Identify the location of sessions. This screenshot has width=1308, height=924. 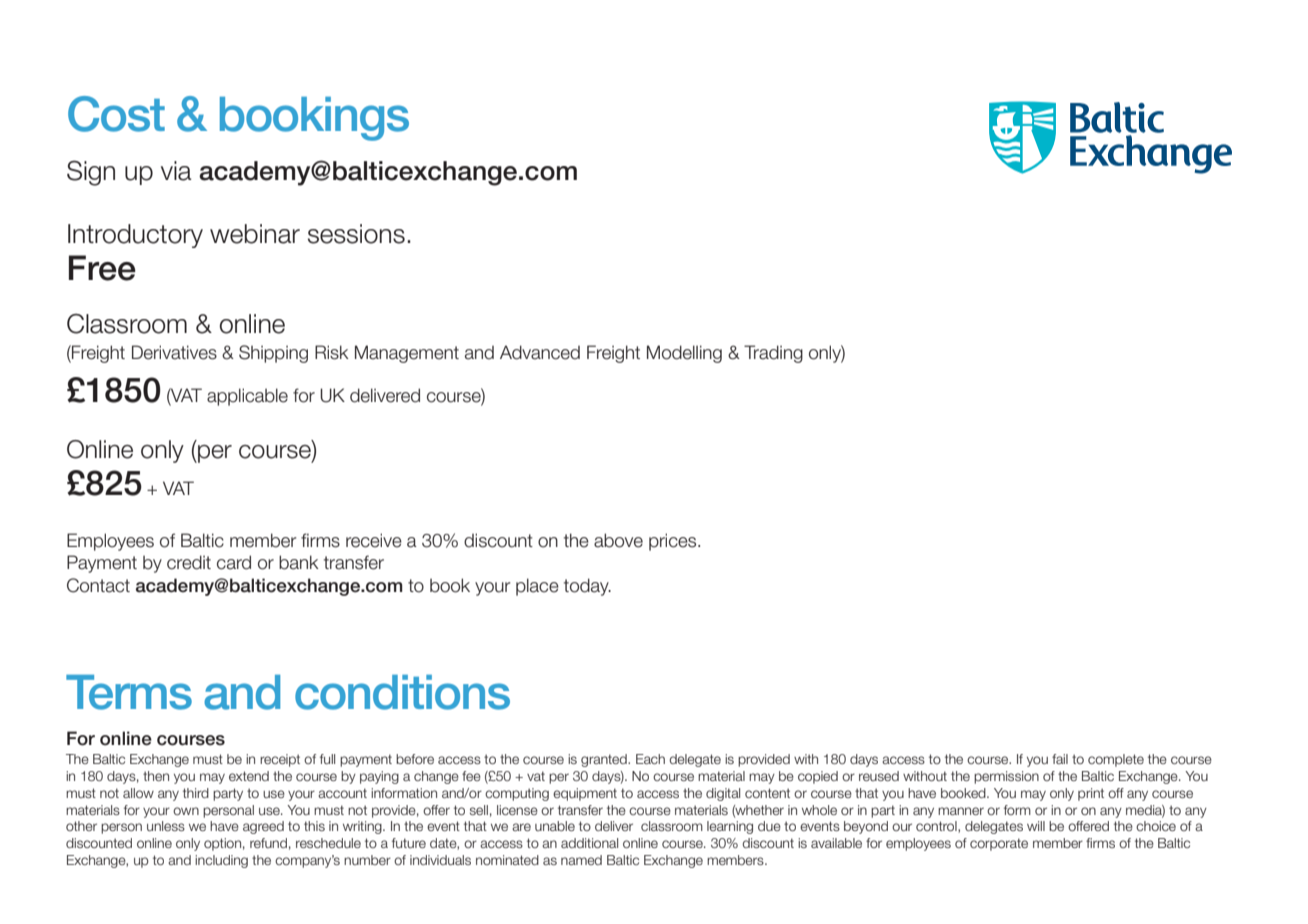
(356, 234).
